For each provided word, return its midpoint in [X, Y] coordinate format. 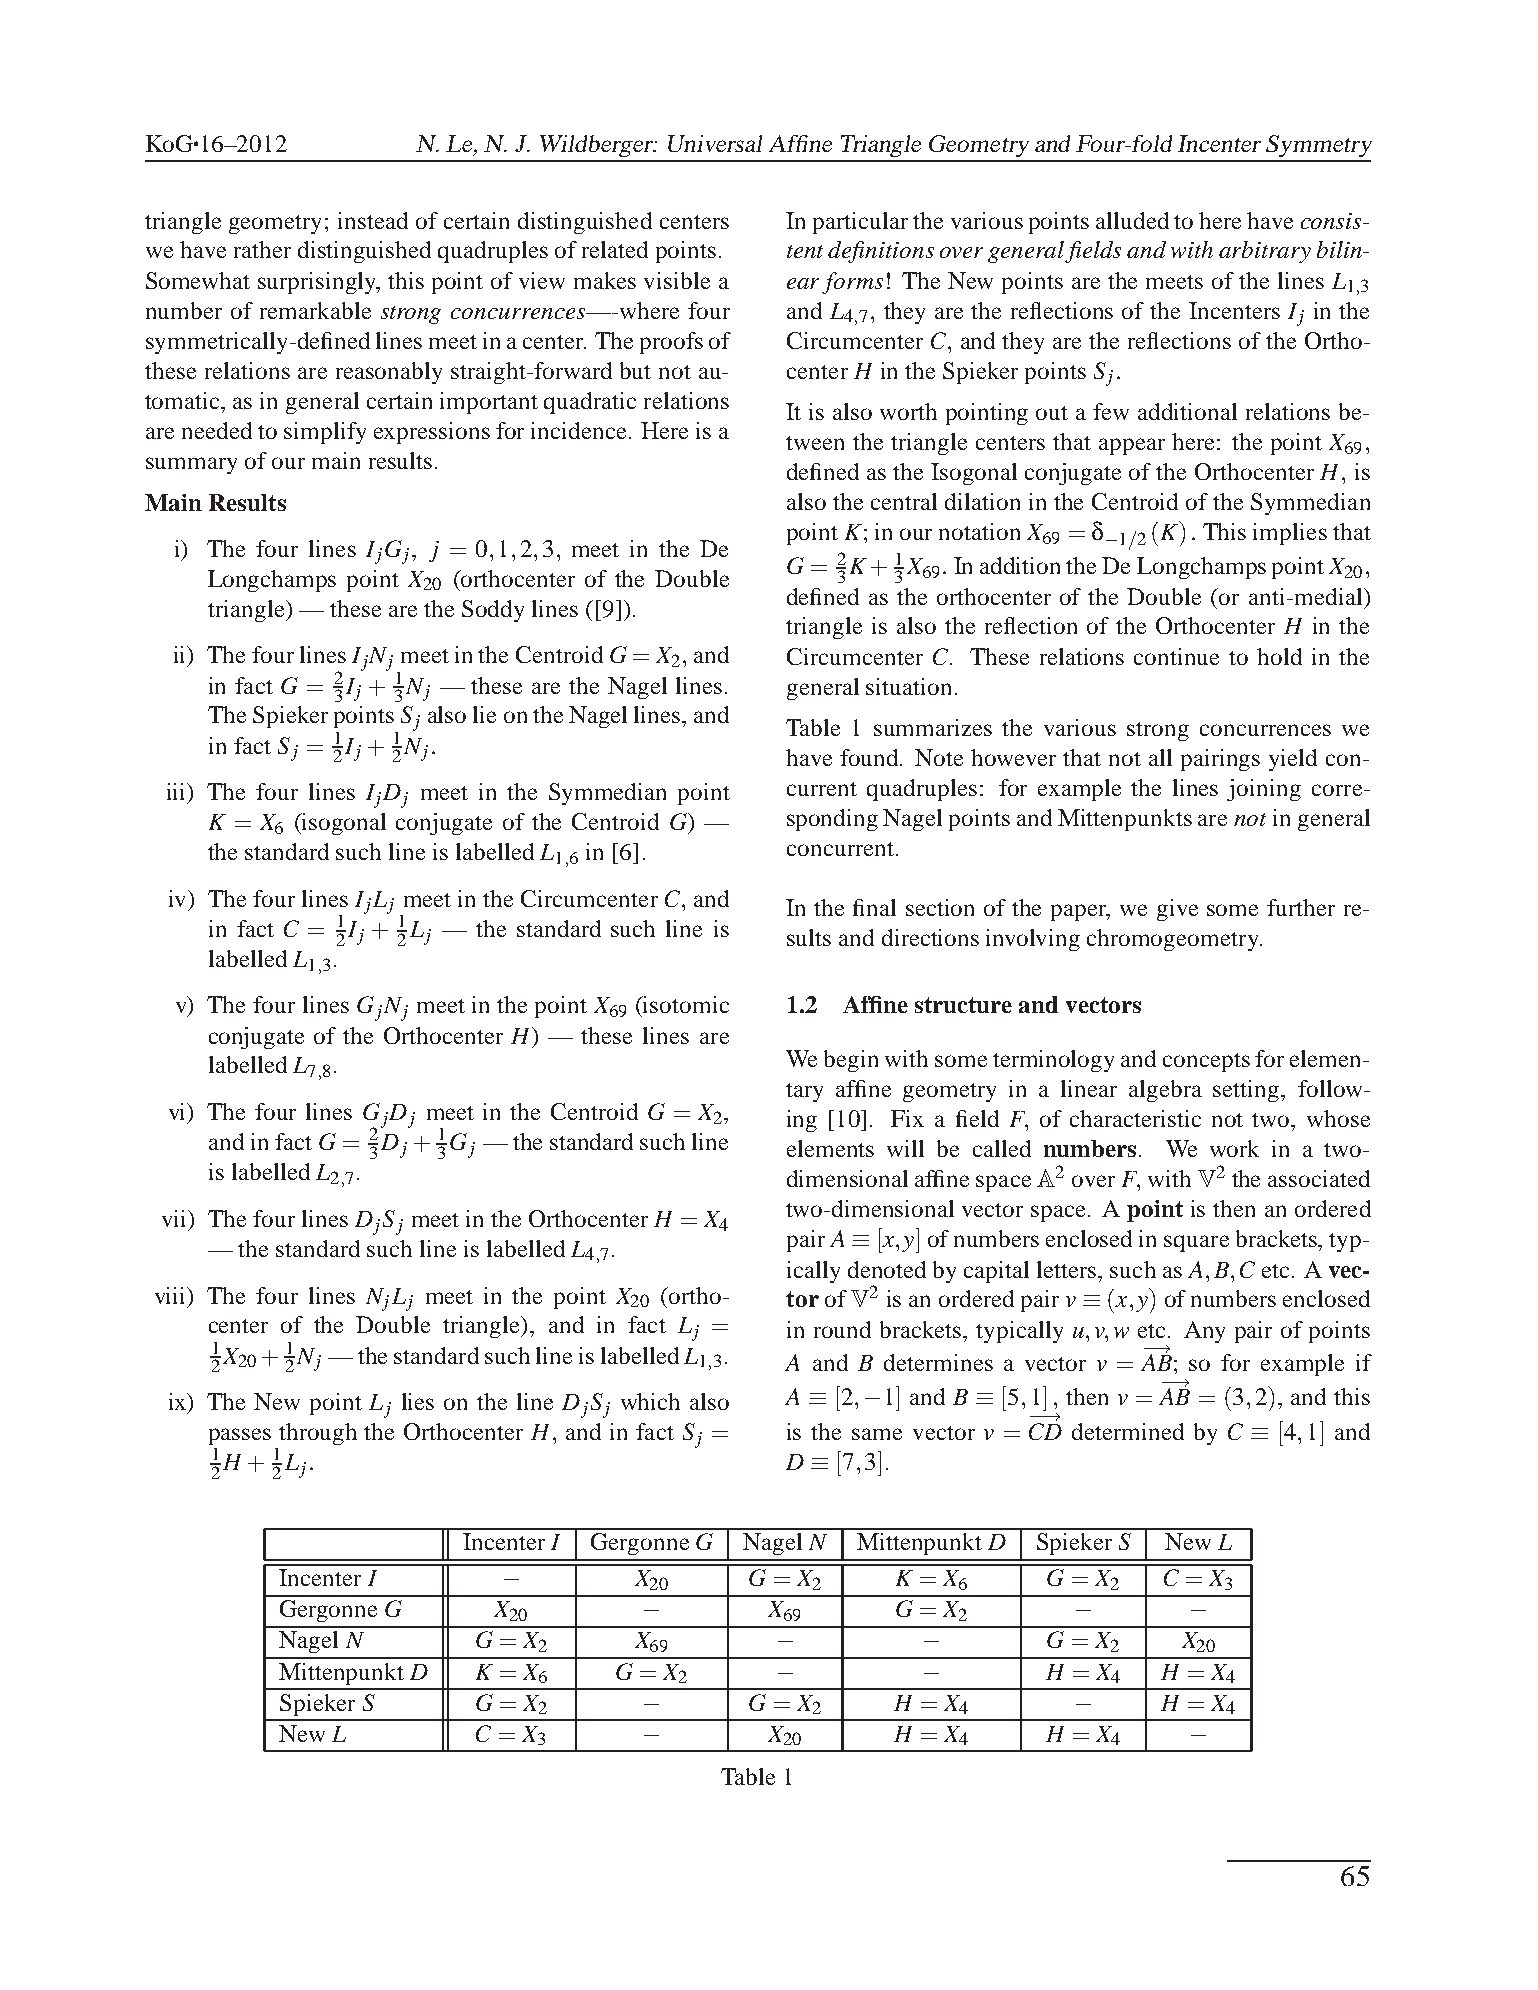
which [650, 1401]
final [874, 907]
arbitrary [1265, 252]
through [318, 1434]
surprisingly [319, 283]
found [870, 757]
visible [677, 280]
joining [1264, 790]
